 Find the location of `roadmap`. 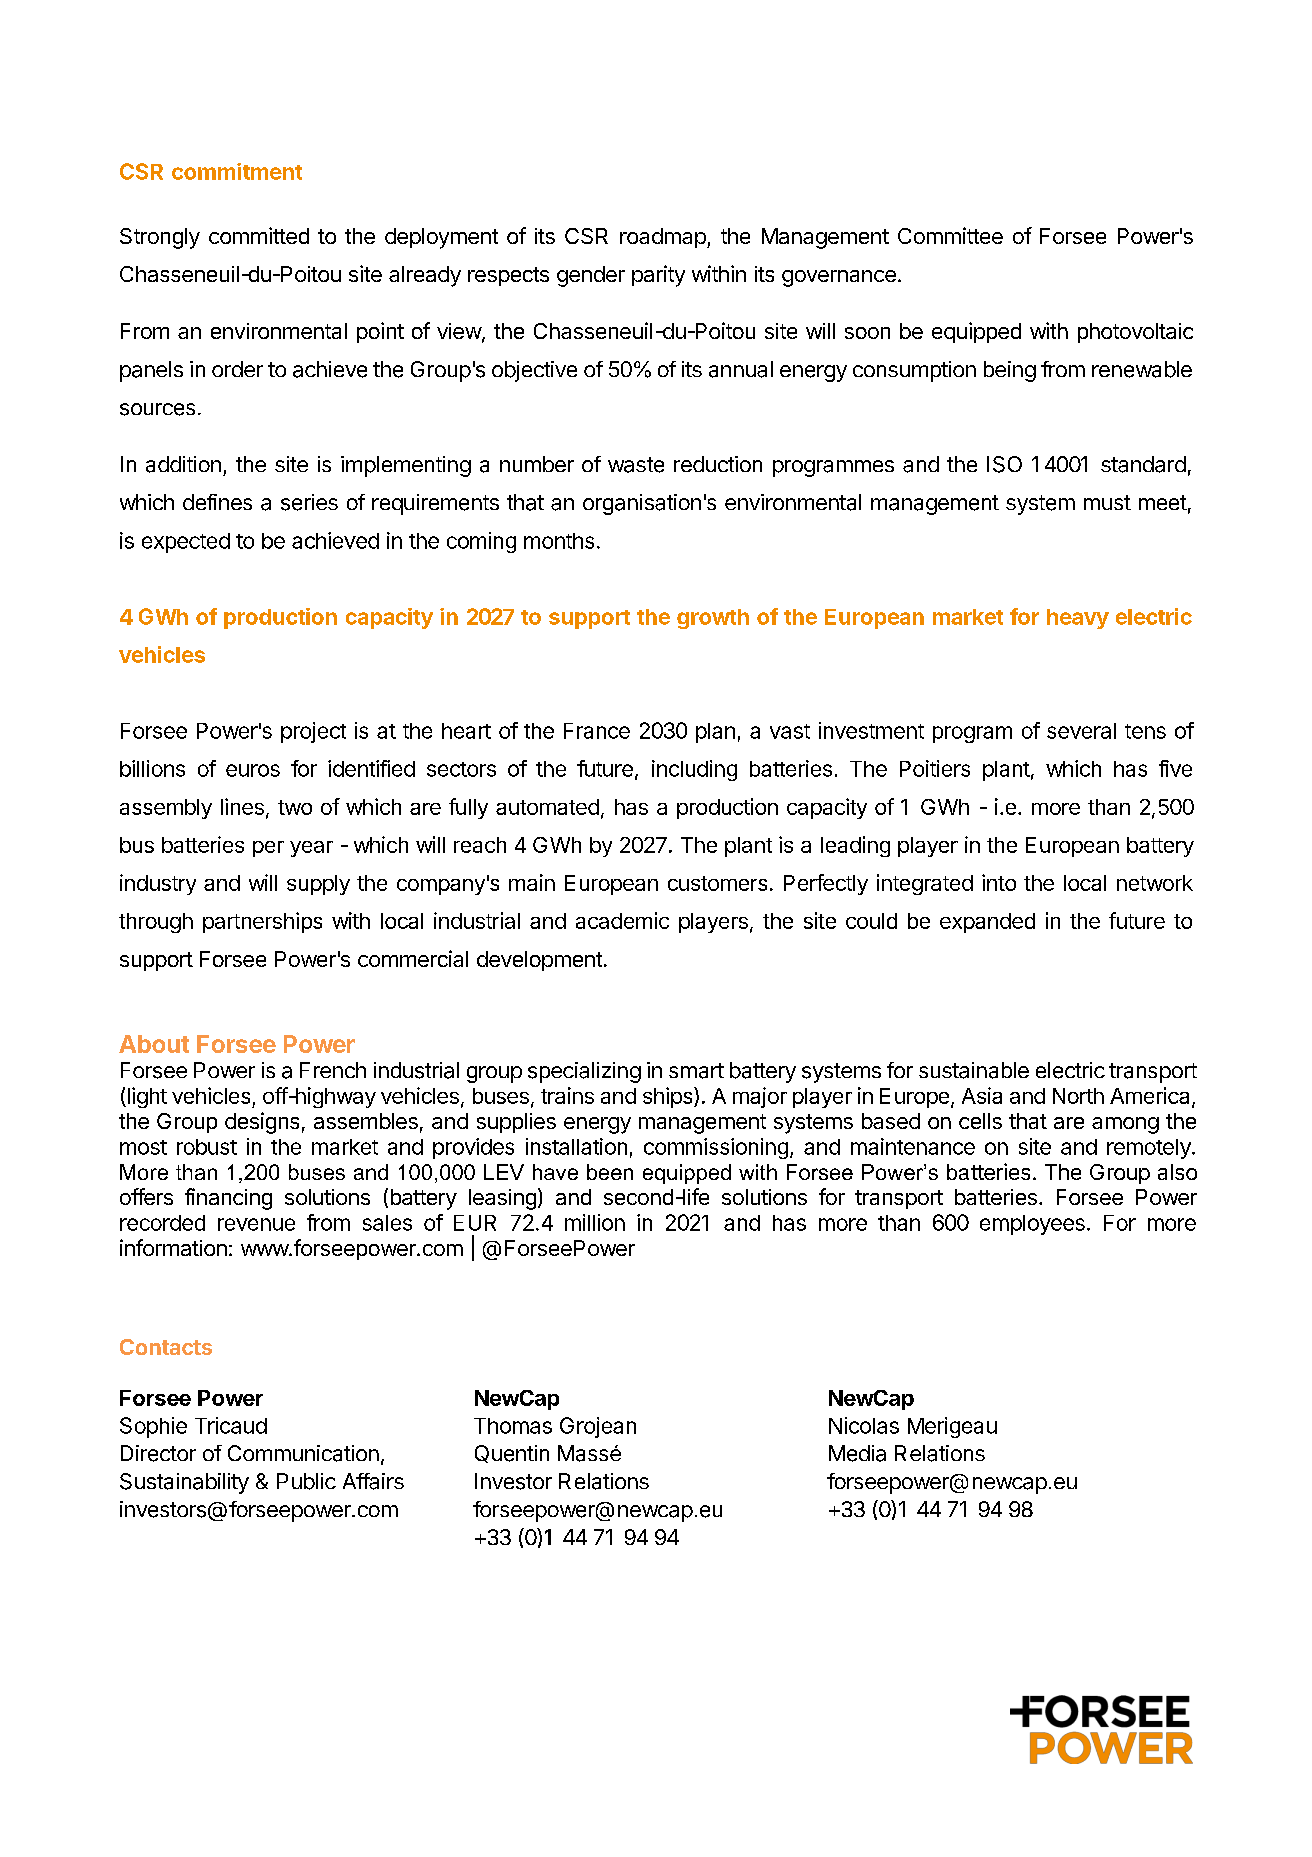

roadmap is located at coordinates (663, 238).
